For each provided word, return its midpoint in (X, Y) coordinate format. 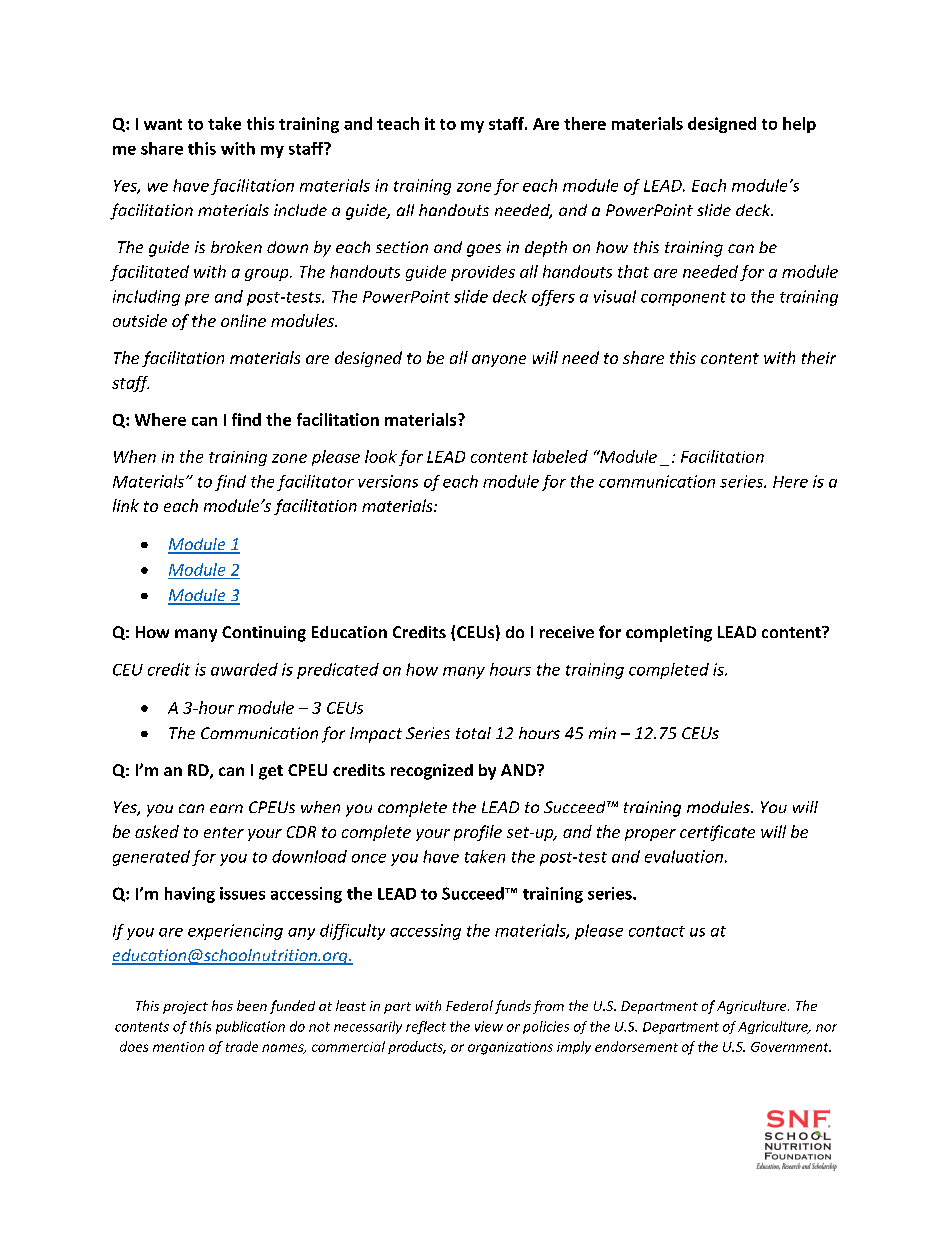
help (799, 125)
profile (478, 833)
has (222, 1005)
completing (669, 634)
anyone (499, 361)
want (163, 124)
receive (567, 632)
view (489, 1026)
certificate (717, 833)
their (819, 357)
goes (484, 250)
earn (226, 808)
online (243, 320)
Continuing (264, 634)
